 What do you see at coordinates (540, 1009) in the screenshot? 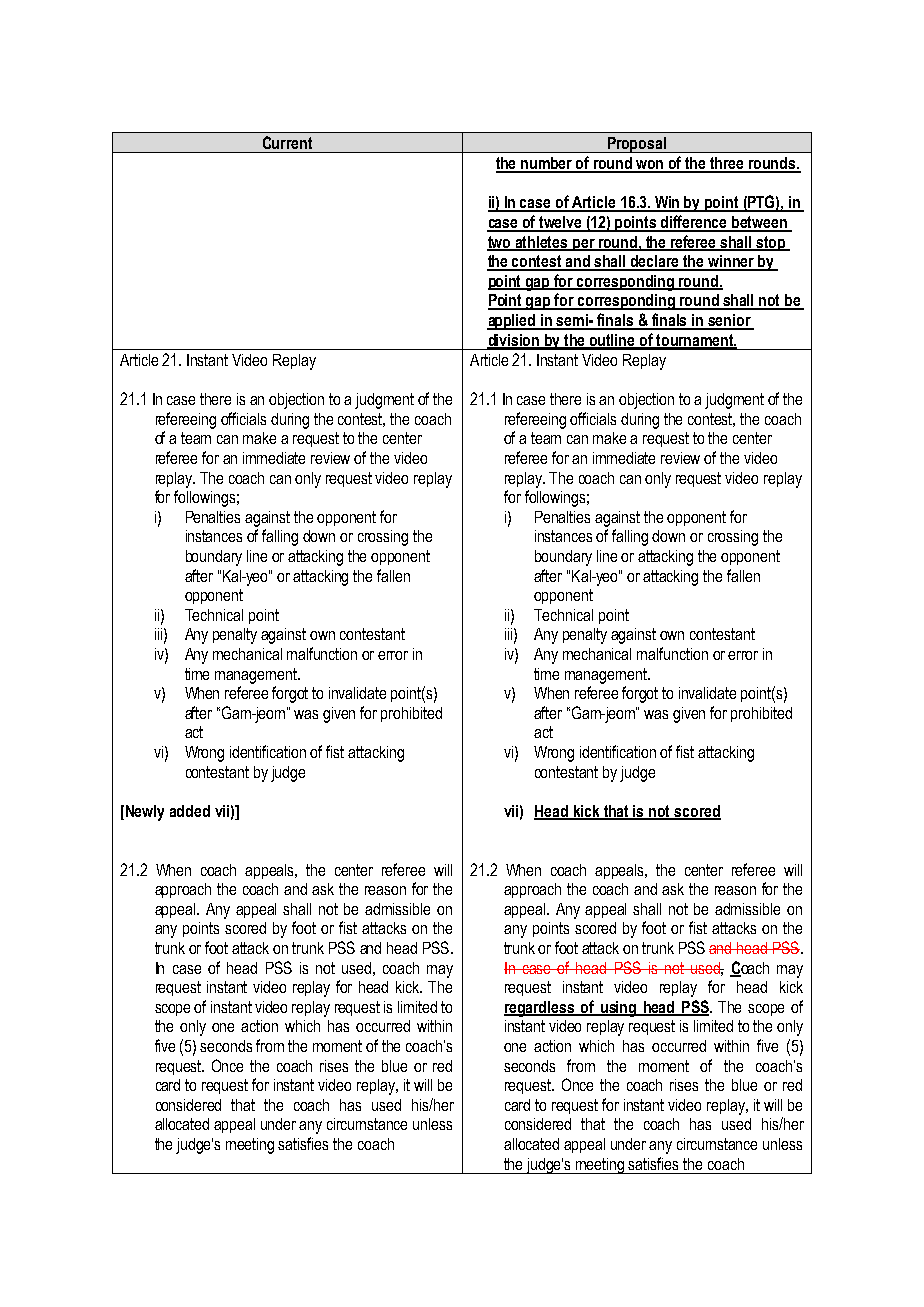
I see `regardless` at bounding box center [540, 1009].
